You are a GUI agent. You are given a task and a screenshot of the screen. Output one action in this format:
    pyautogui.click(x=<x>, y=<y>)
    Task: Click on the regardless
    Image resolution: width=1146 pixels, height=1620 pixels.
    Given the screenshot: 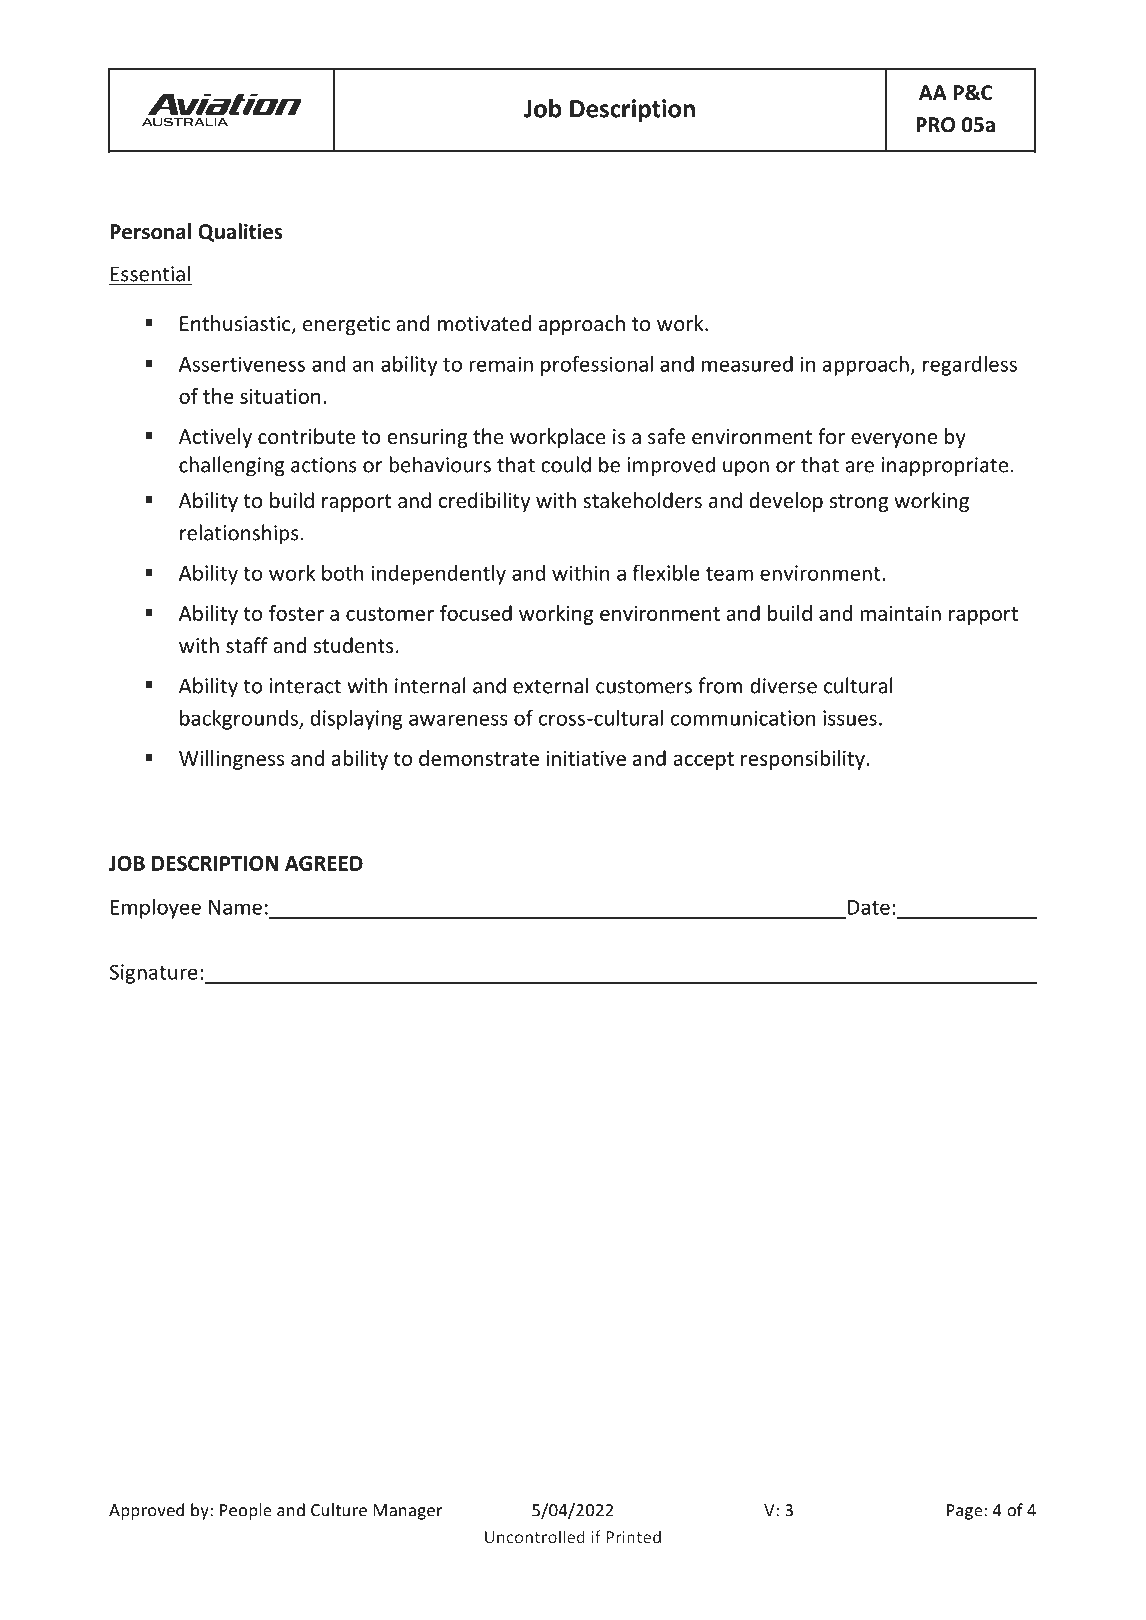 What is the action you would take?
    pyautogui.click(x=970, y=366)
